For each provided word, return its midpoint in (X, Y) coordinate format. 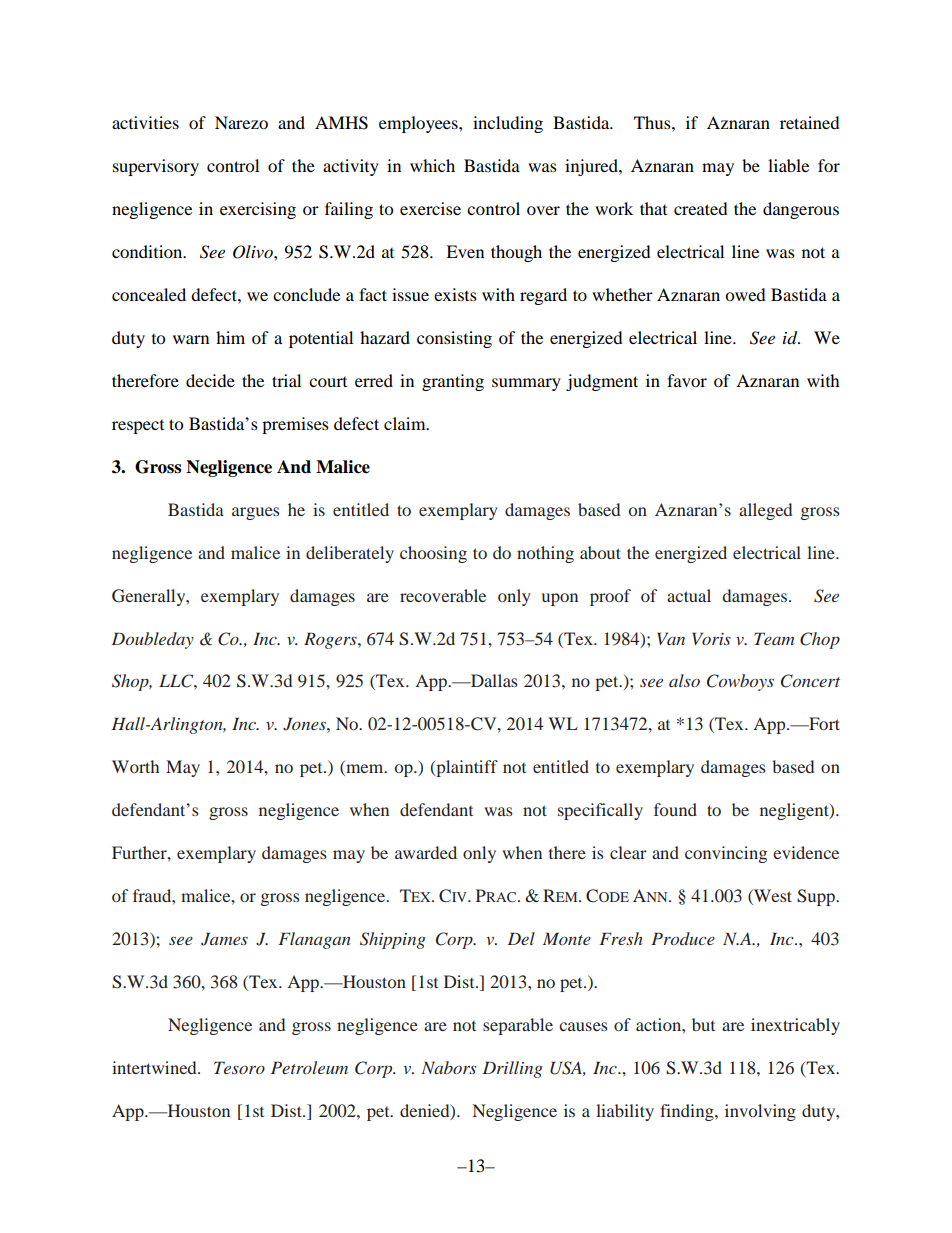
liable (788, 165)
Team (774, 638)
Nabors (448, 1067)
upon (560, 599)
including (508, 124)
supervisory (156, 167)
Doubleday (153, 640)
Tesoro (239, 1067)
